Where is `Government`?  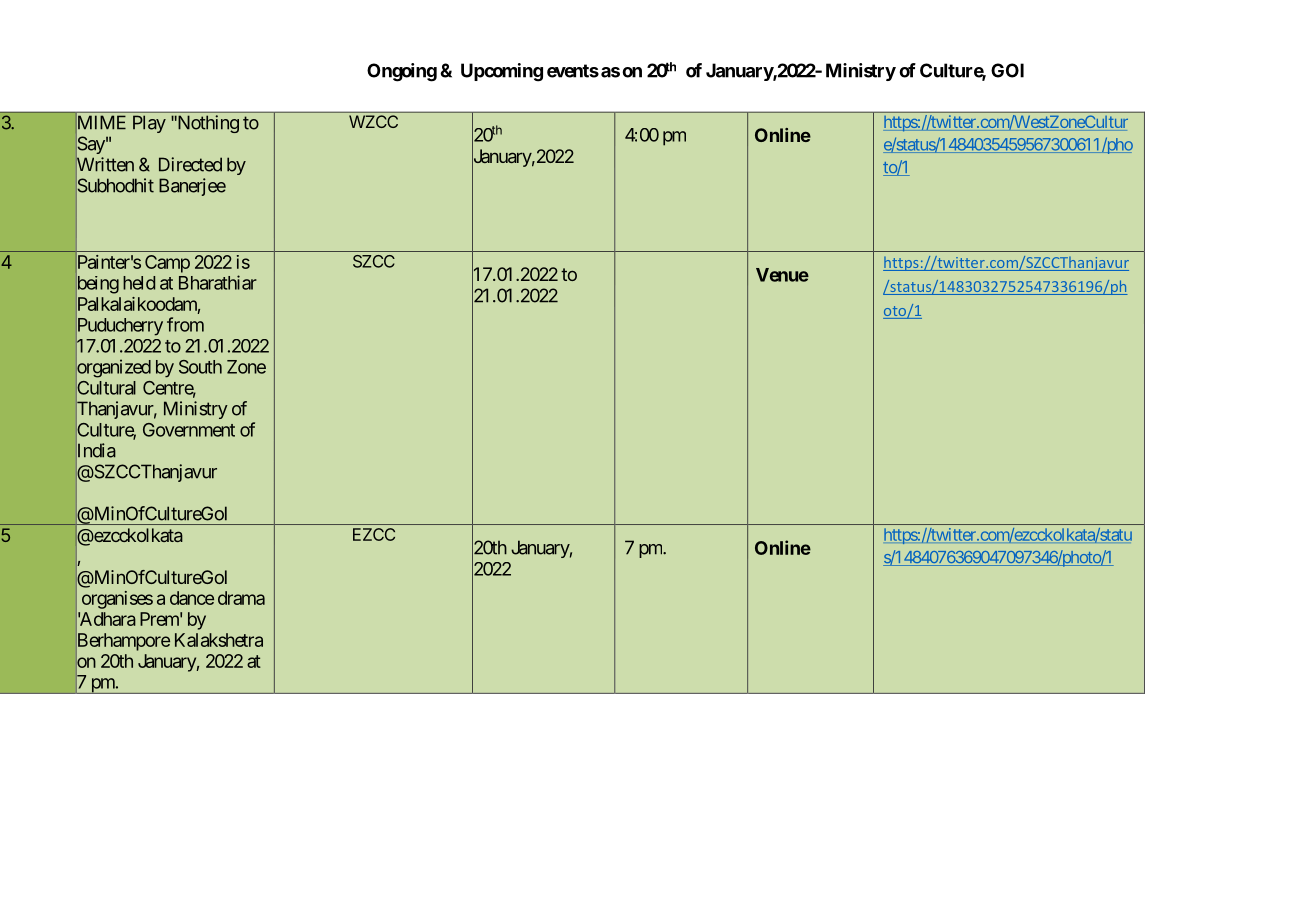
Government is located at coordinates (189, 430).
